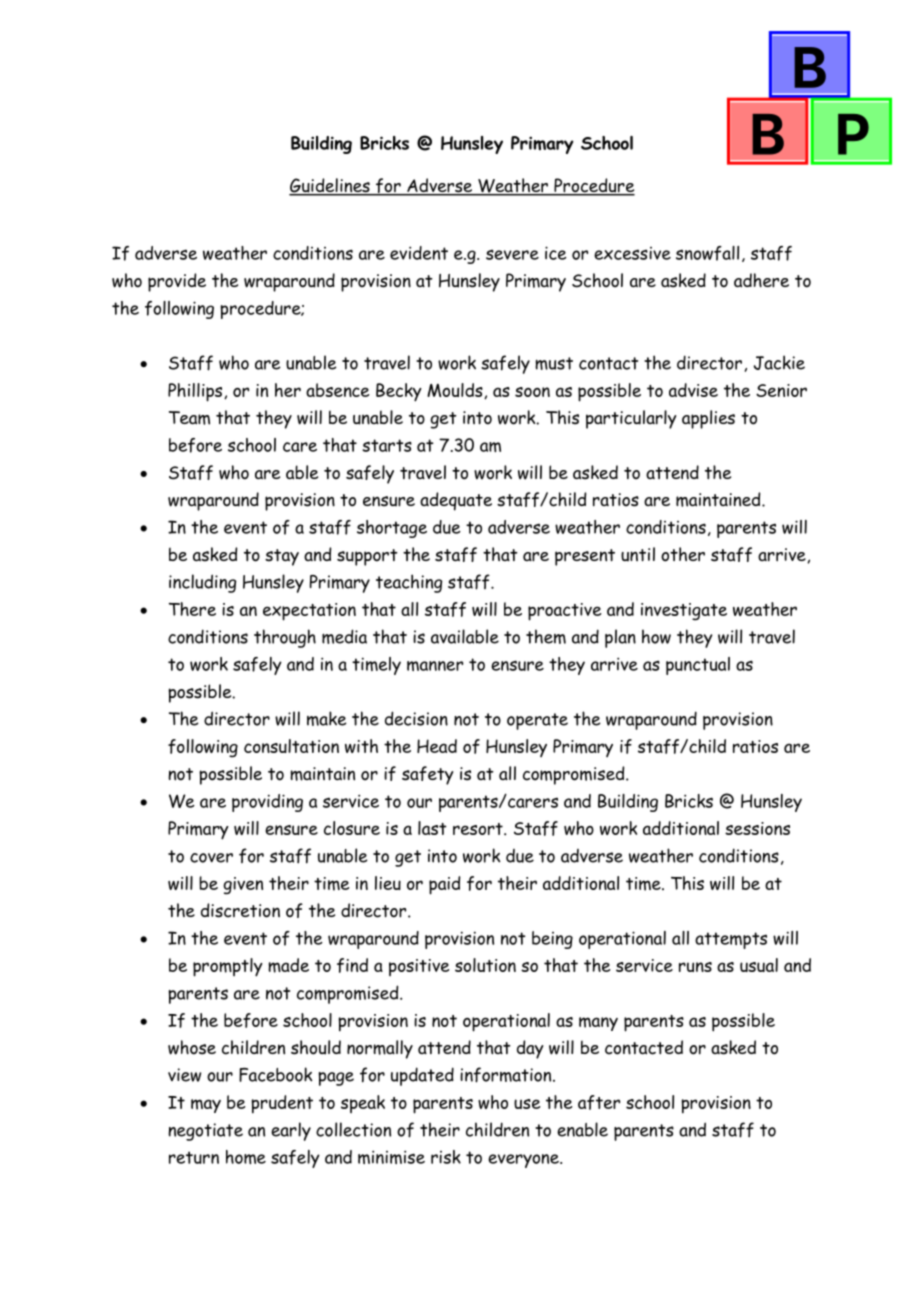 The height and width of the document is (1308, 924). What do you see at coordinates (512, 254) in the document?
I see `severe` at bounding box center [512, 254].
